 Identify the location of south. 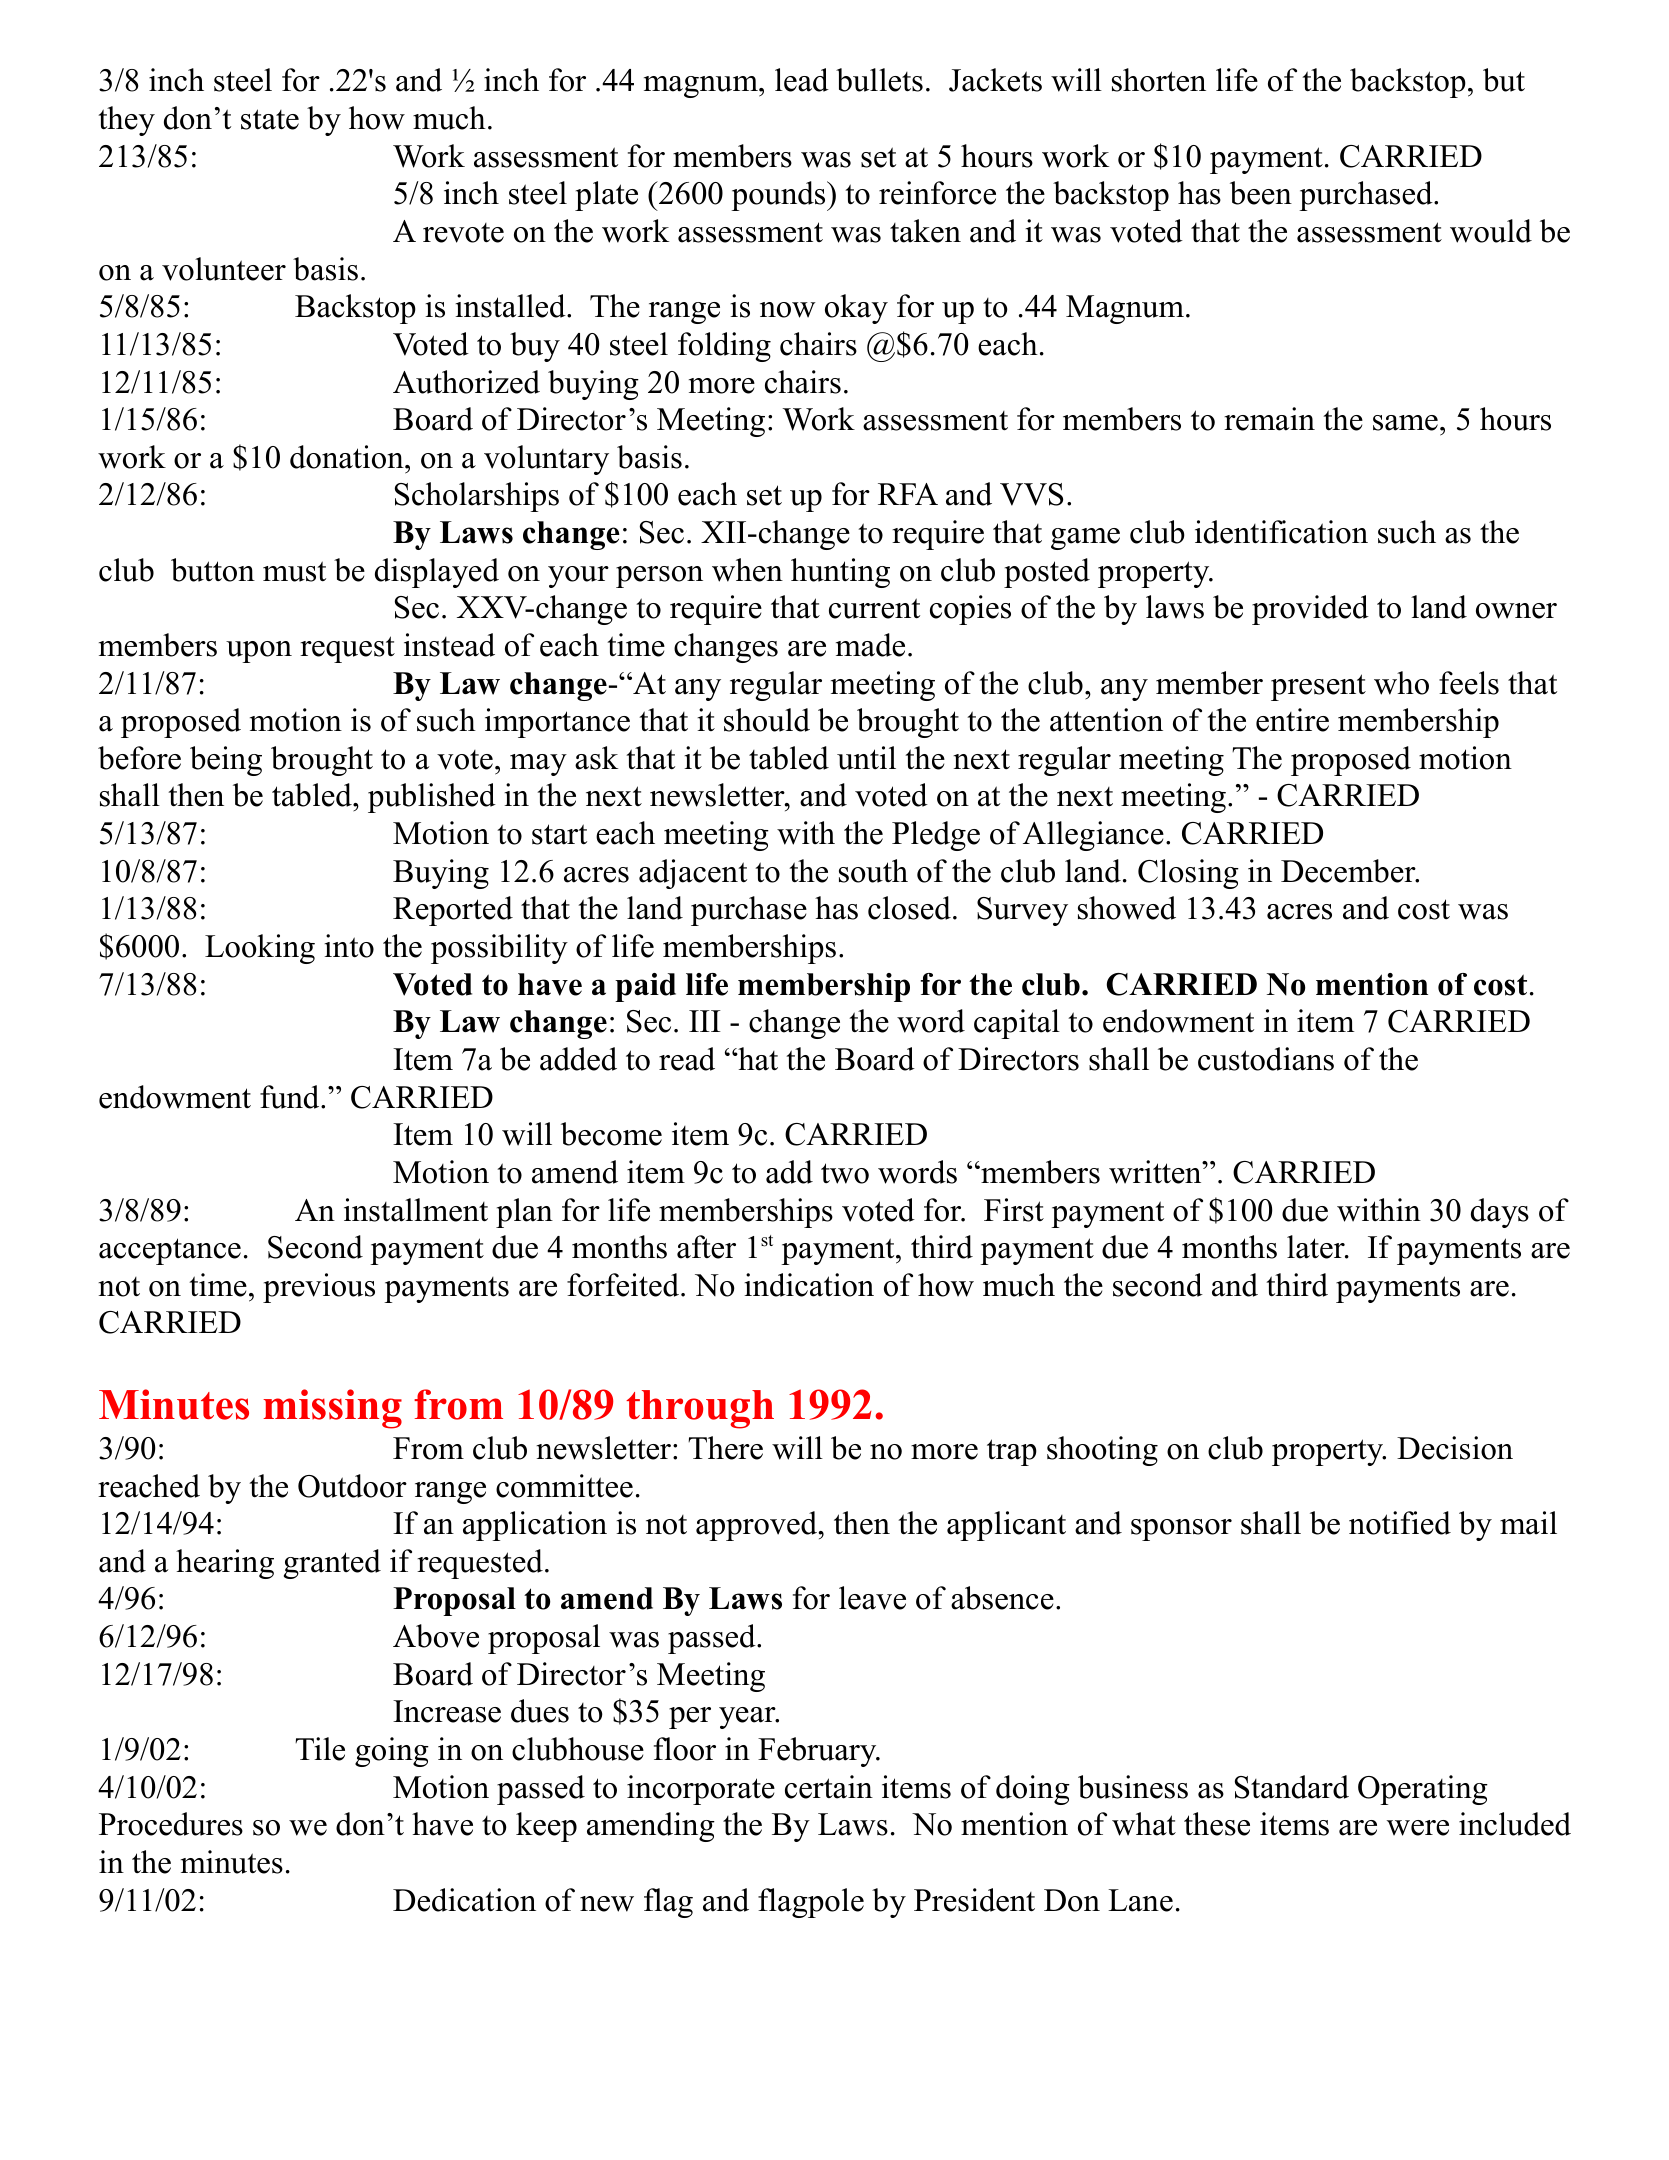
(873, 871).
